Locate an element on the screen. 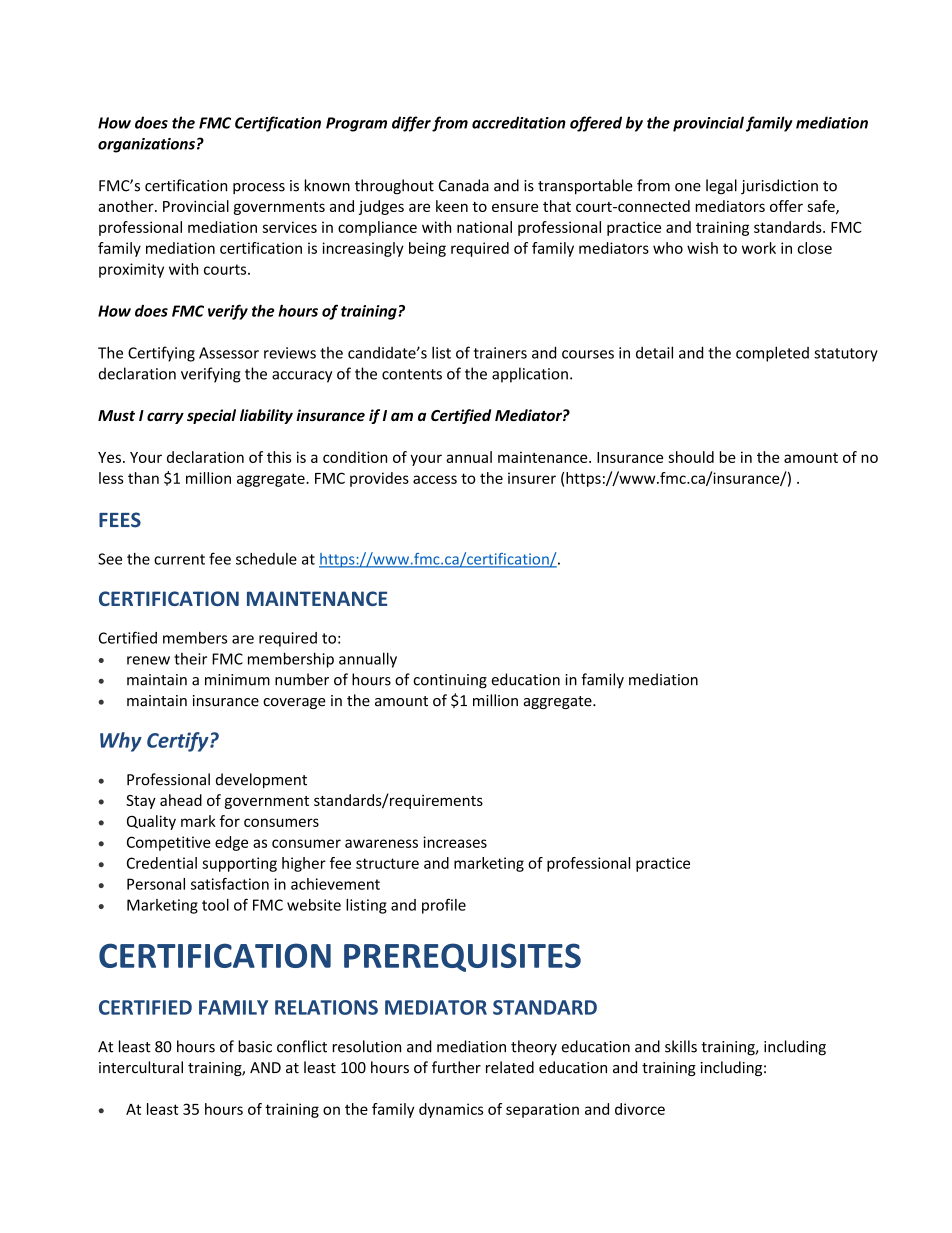 The image size is (952, 1233). Canada is located at coordinates (464, 185).
